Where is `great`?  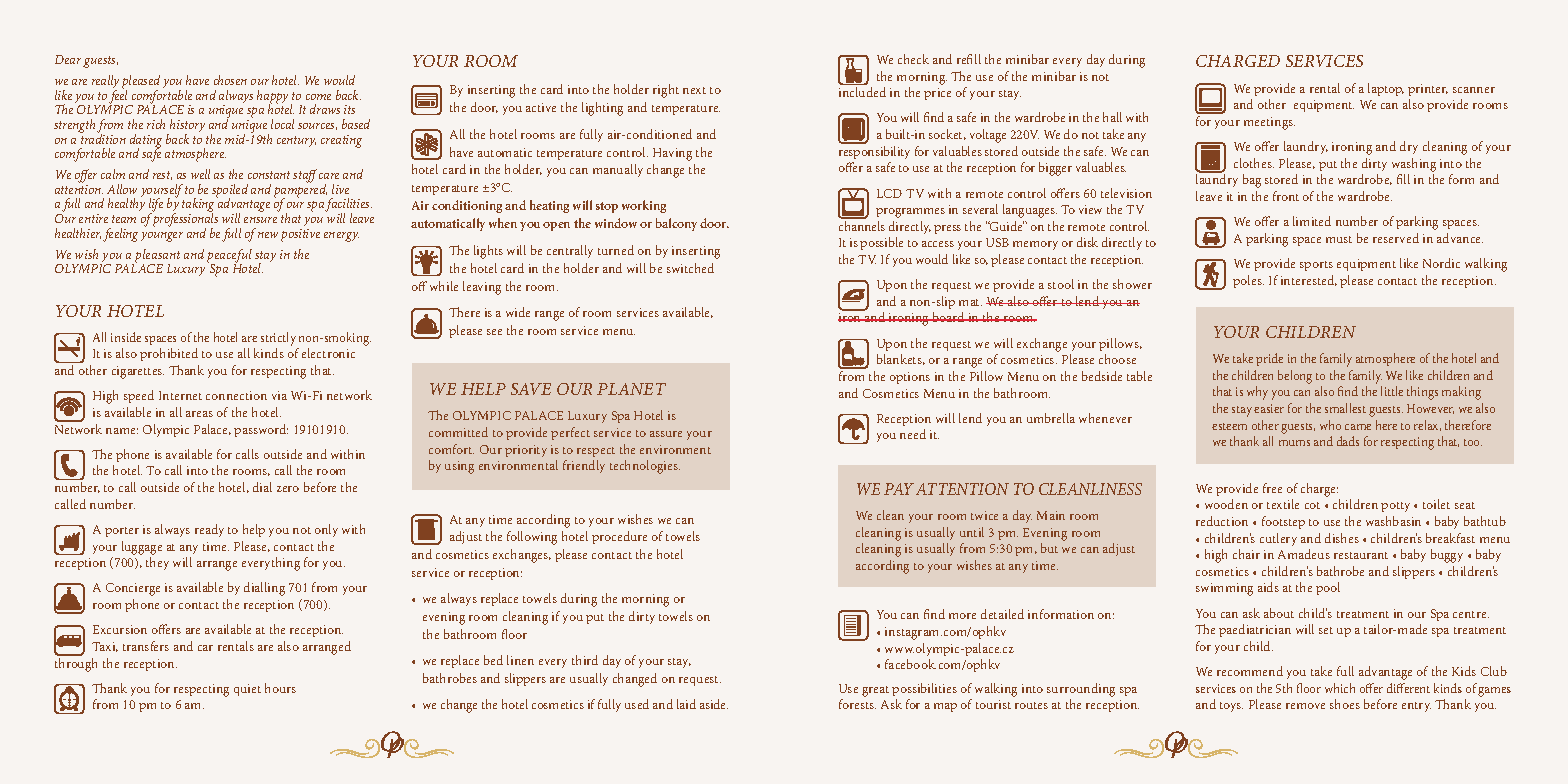 great is located at coordinates (875, 691).
